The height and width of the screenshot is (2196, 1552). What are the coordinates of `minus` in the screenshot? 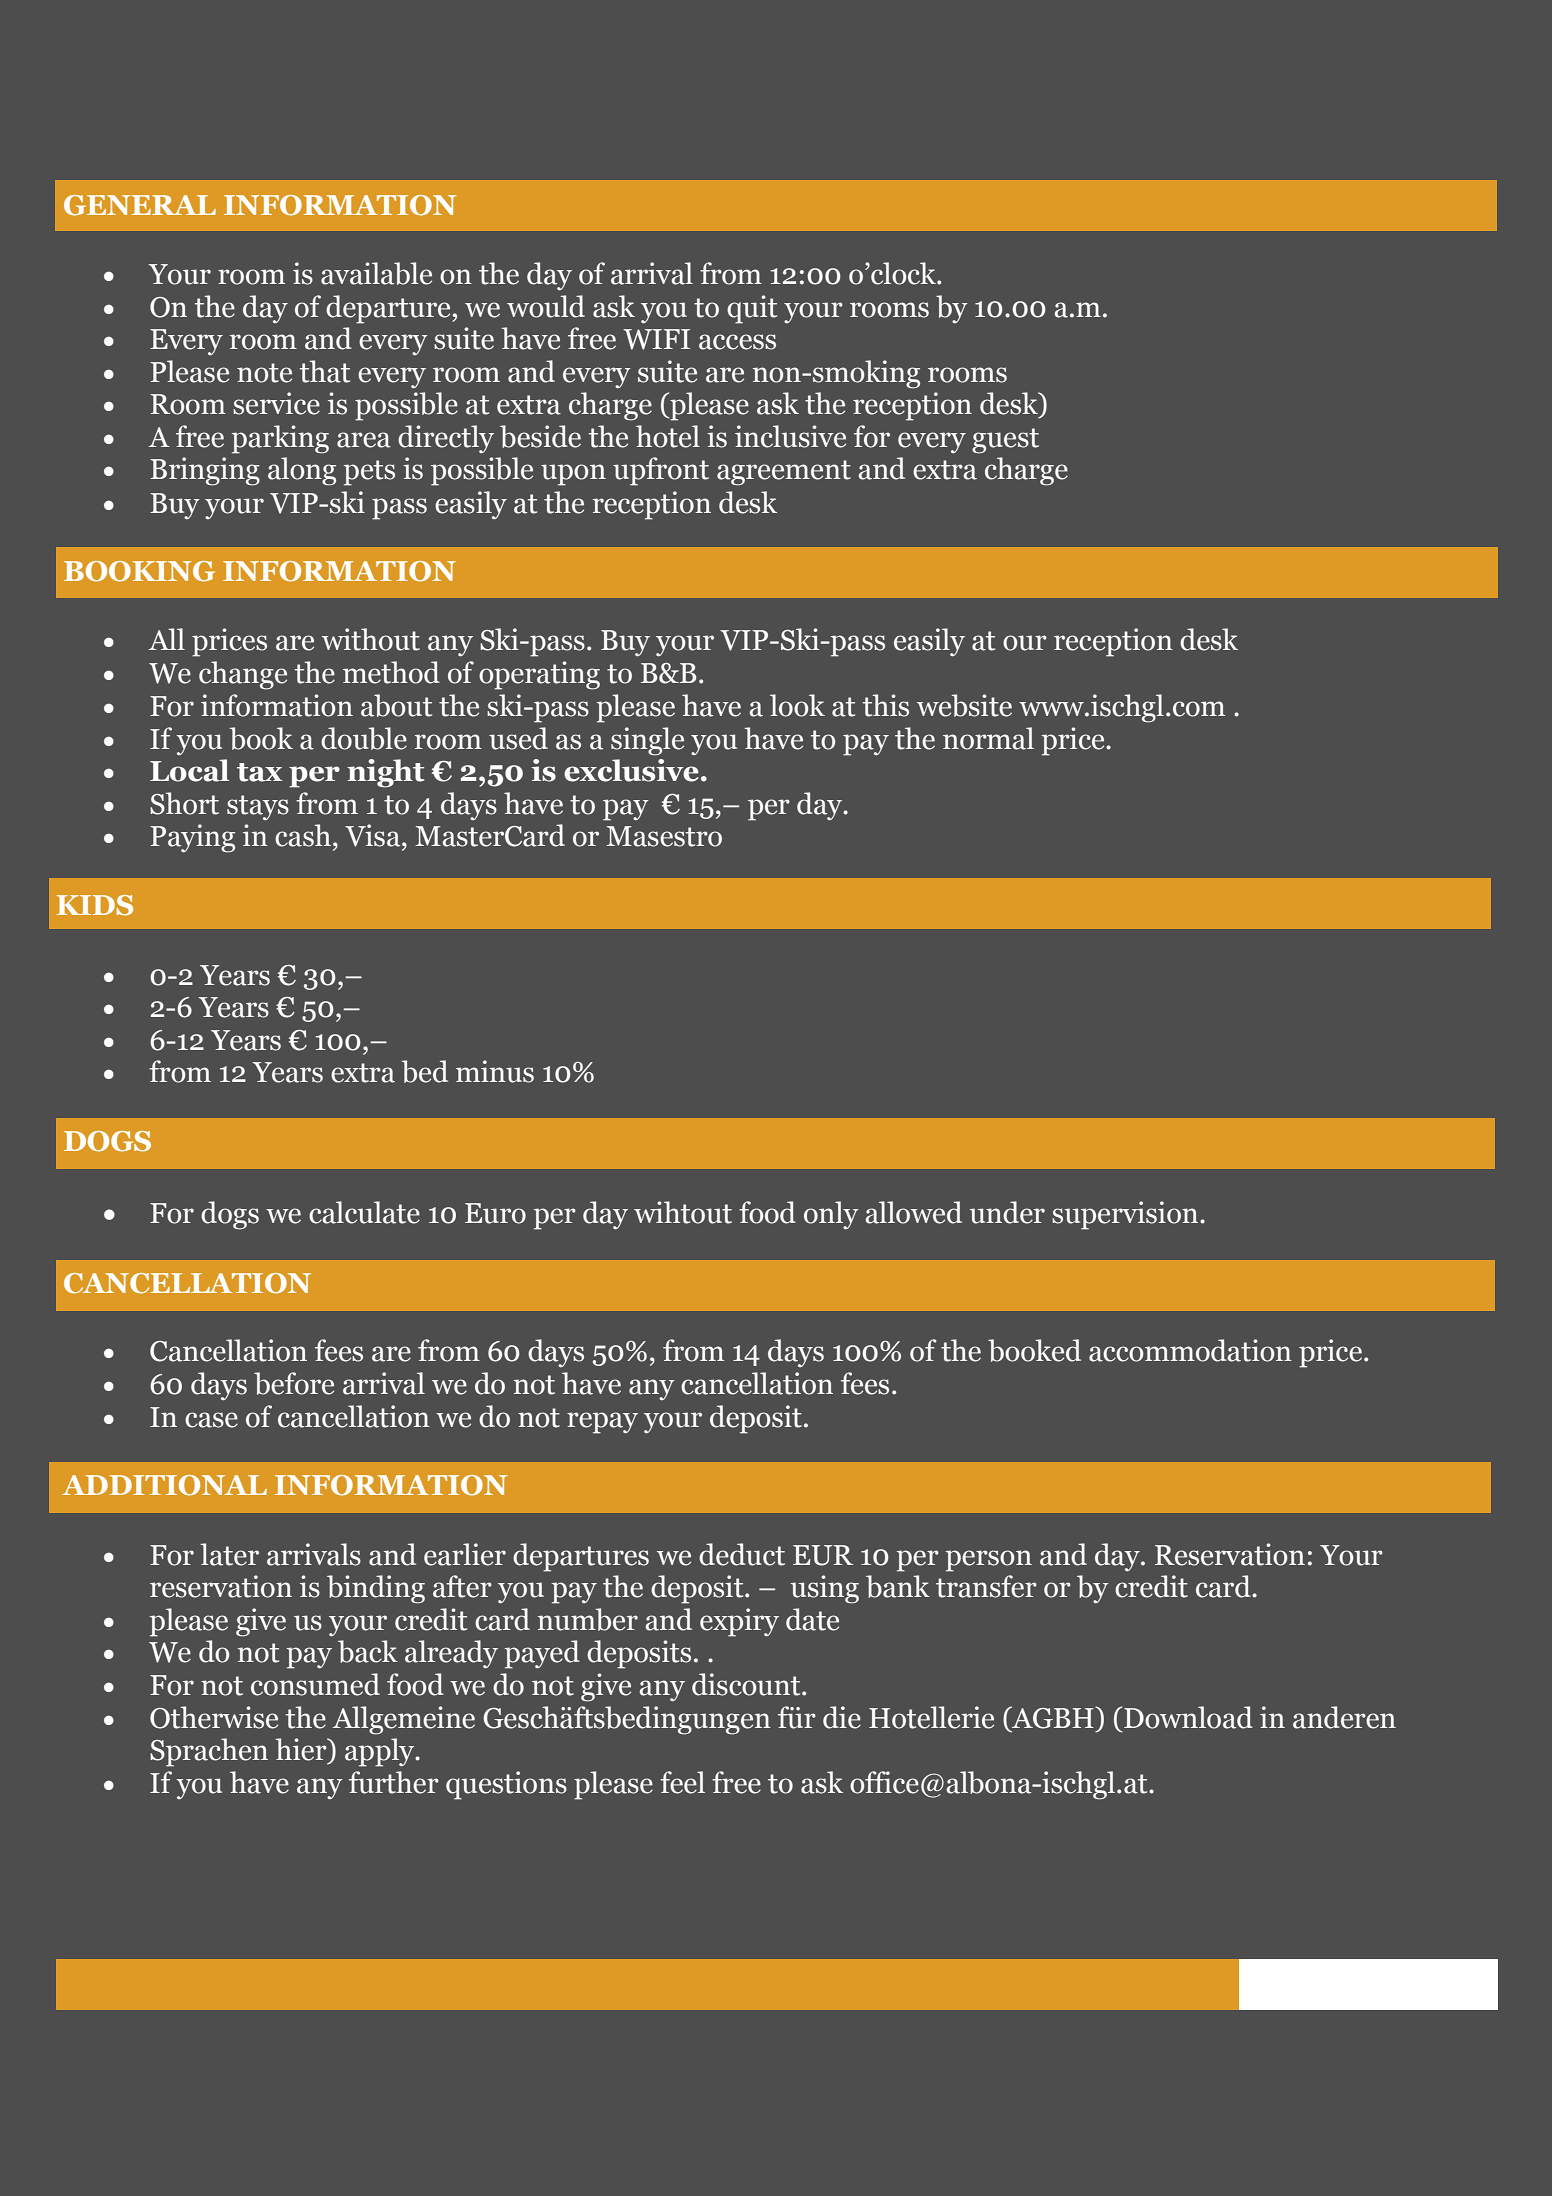 It's located at (495, 1071).
